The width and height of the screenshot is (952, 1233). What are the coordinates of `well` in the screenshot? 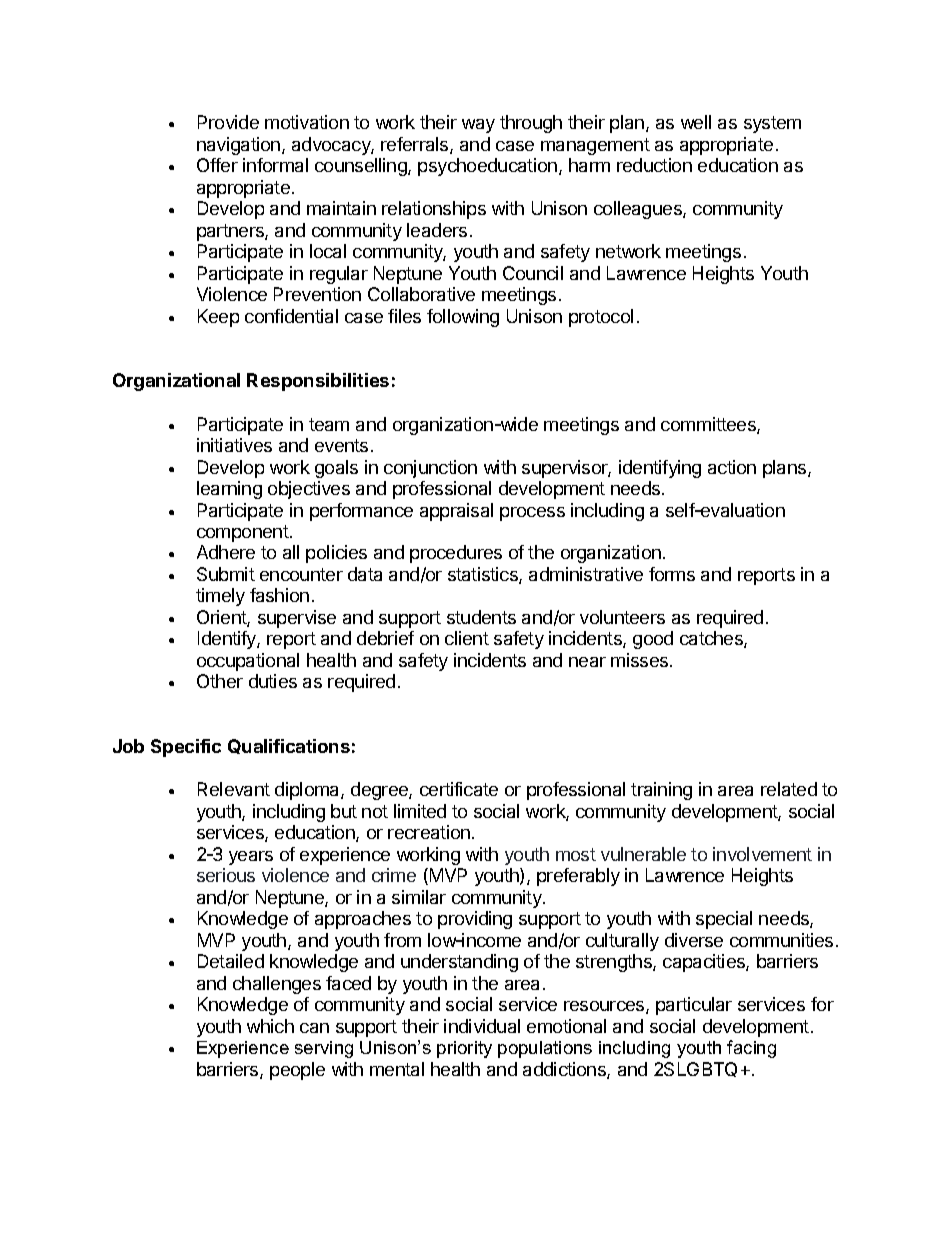 It's located at (696, 122).
